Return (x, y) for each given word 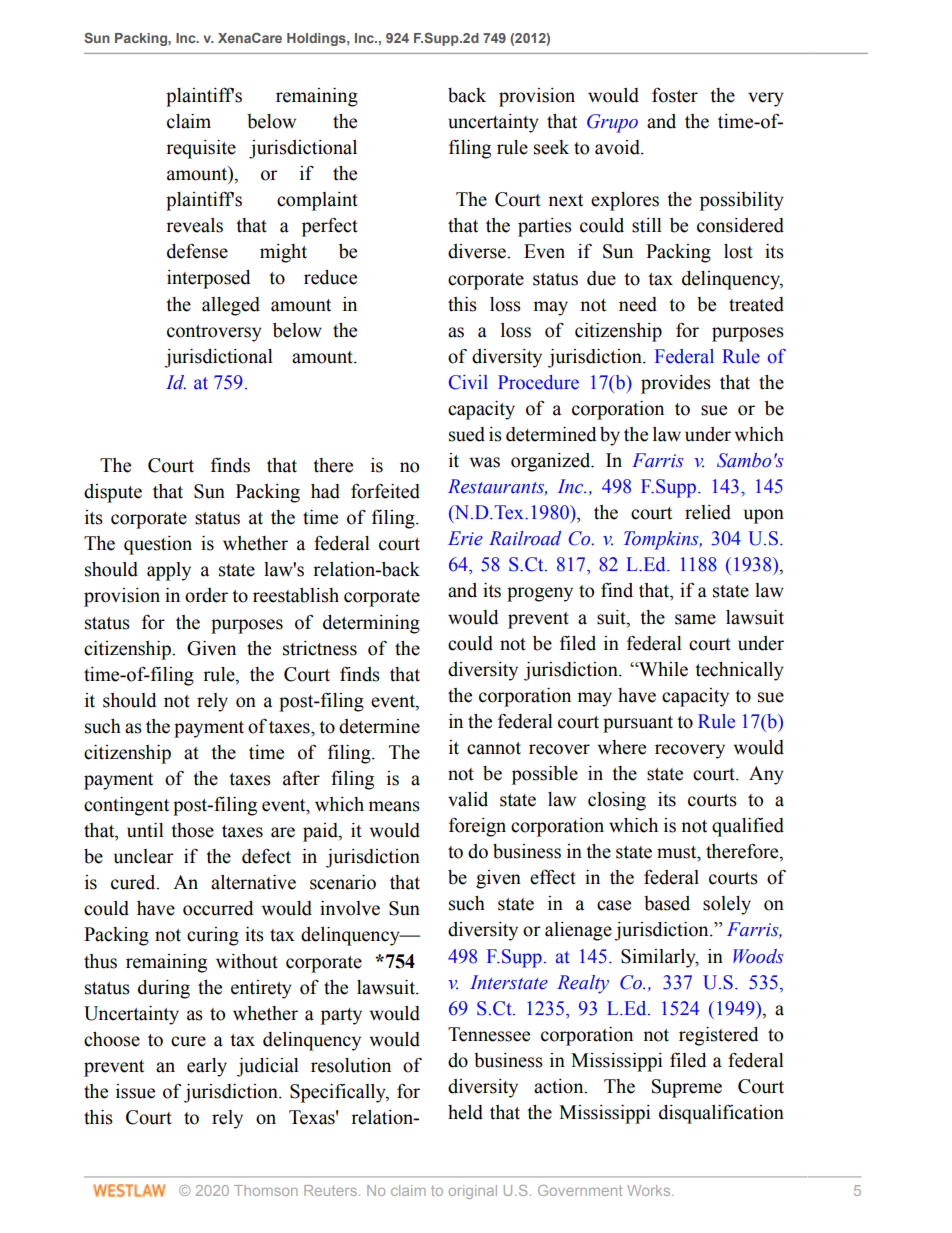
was (485, 462)
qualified (748, 827)
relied (708, 512)
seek (551, 147)
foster (675, 95)
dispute (113, 493)
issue (135, 1091)
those (192, 830)
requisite (201, 149)
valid (468, 799)
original (473, 1192)
